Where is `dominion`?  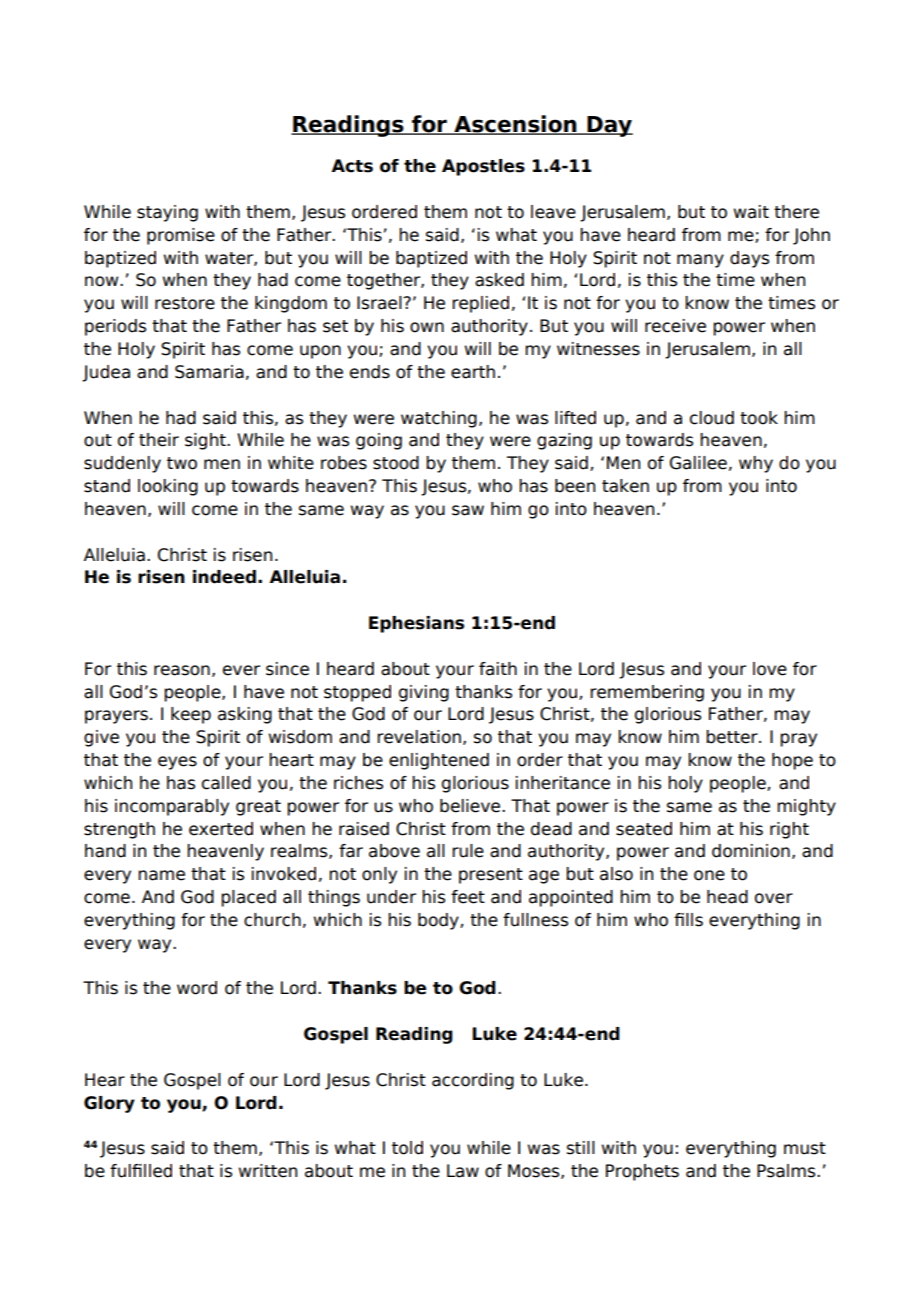
dominion is located at coordinates (751, 851).
